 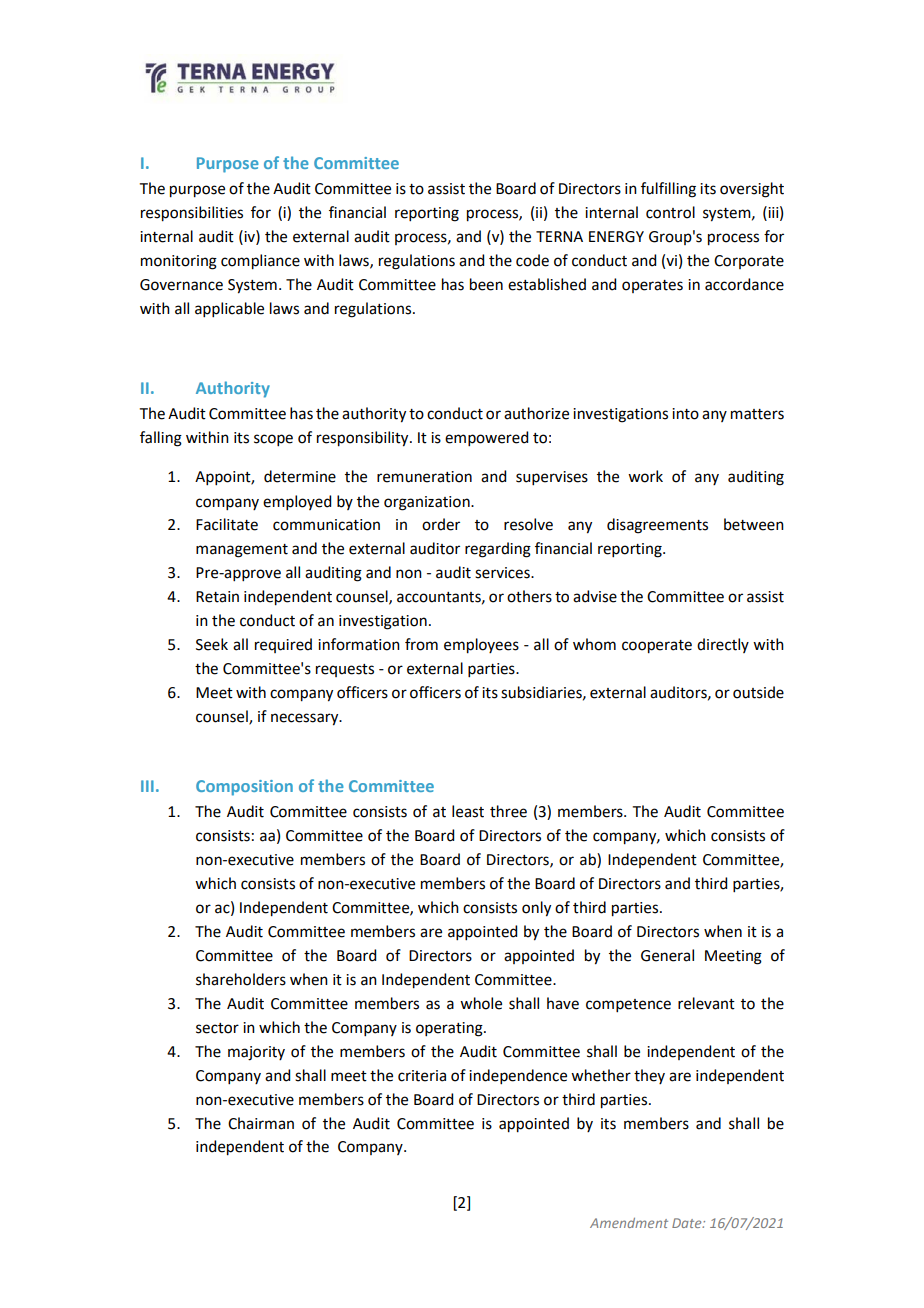 What do you see at coordinates (667, 955) in the image?
I see `General` at bounding box center [667, 955].
